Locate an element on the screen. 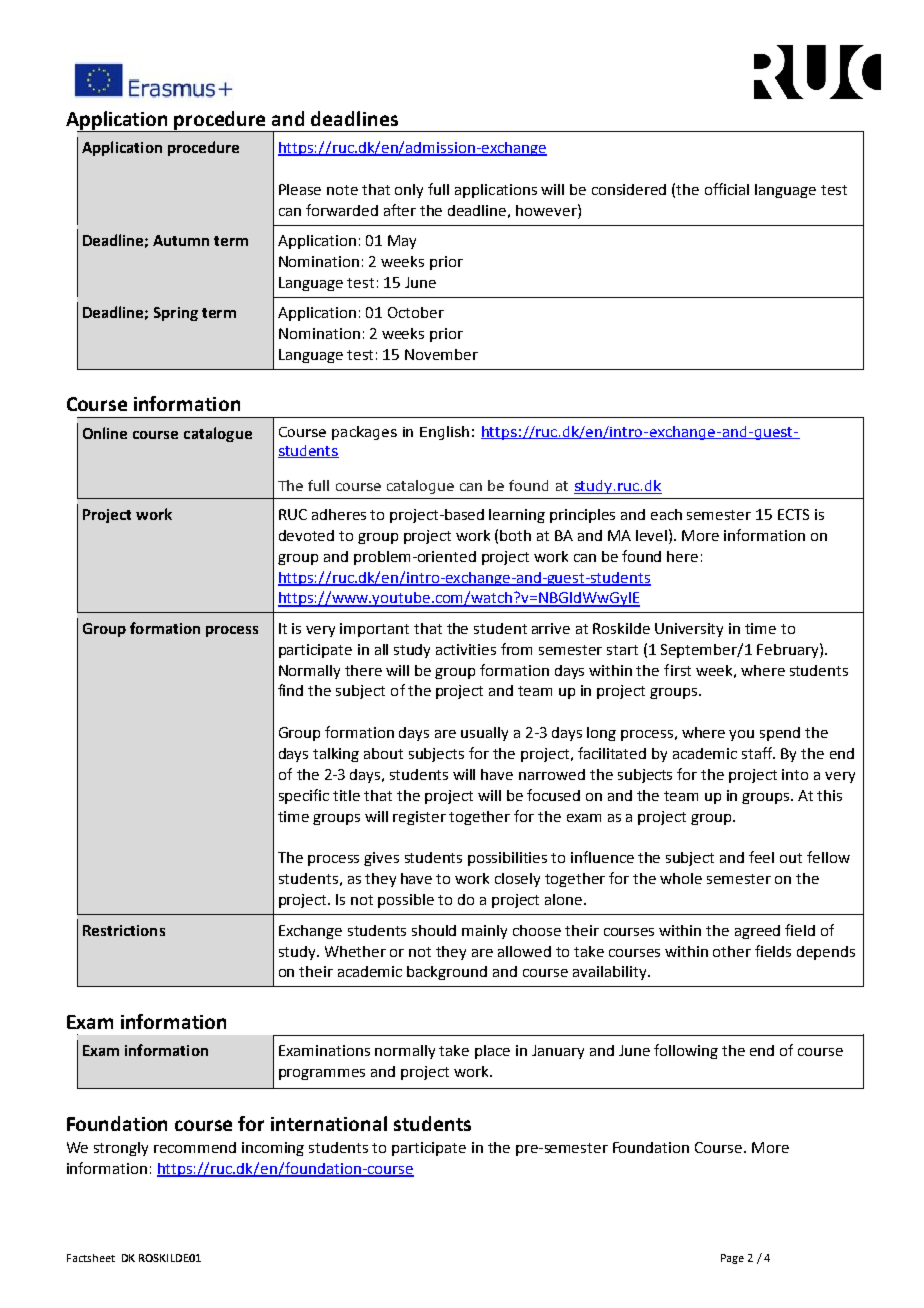 The width and height of the screenshot is (924, 1308). place is located at coordinates (492, 1052).
